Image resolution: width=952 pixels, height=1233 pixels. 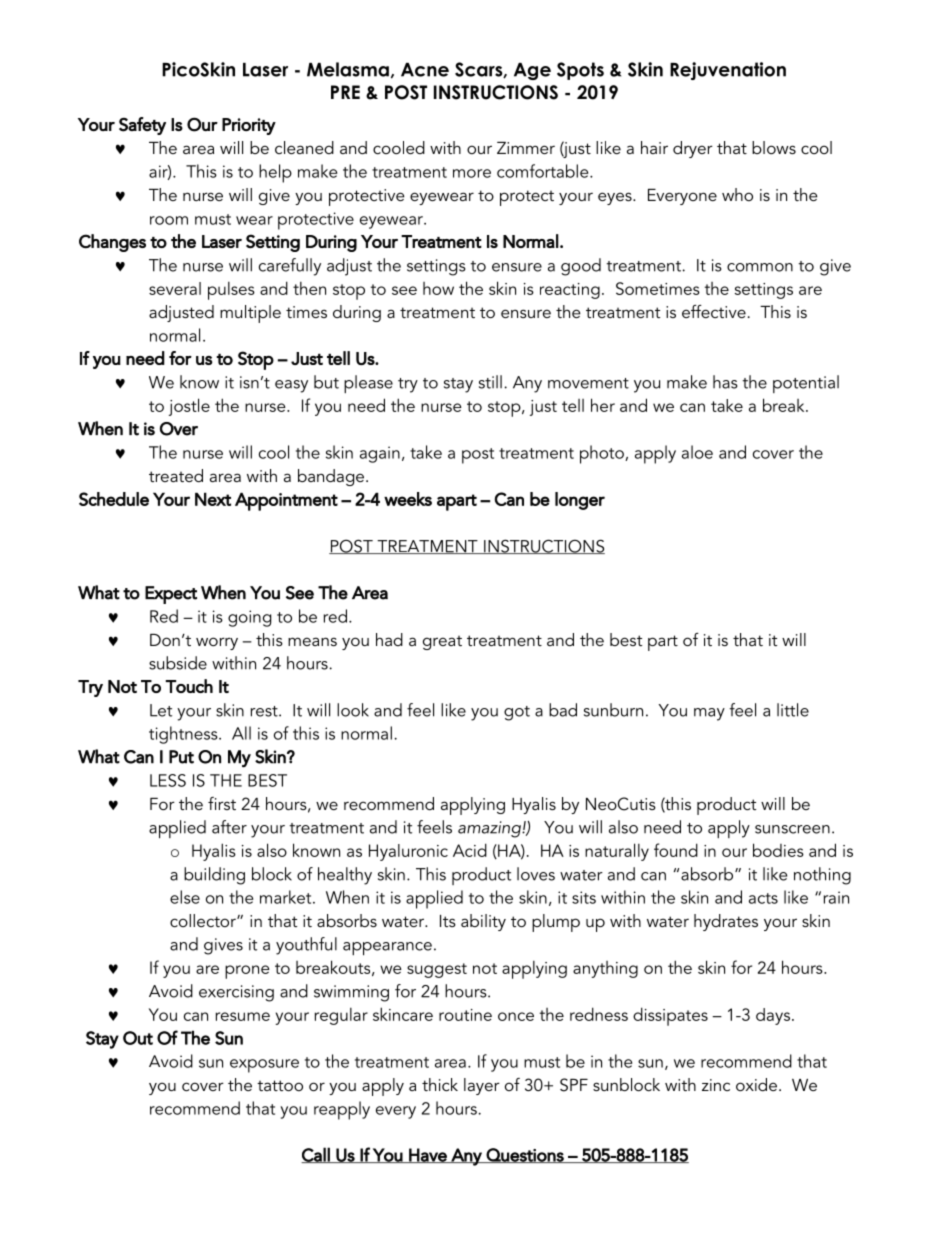 What do you see at coordinates (425, 70) in the document?
I see `Acne` at bounding box center [425, 70].
